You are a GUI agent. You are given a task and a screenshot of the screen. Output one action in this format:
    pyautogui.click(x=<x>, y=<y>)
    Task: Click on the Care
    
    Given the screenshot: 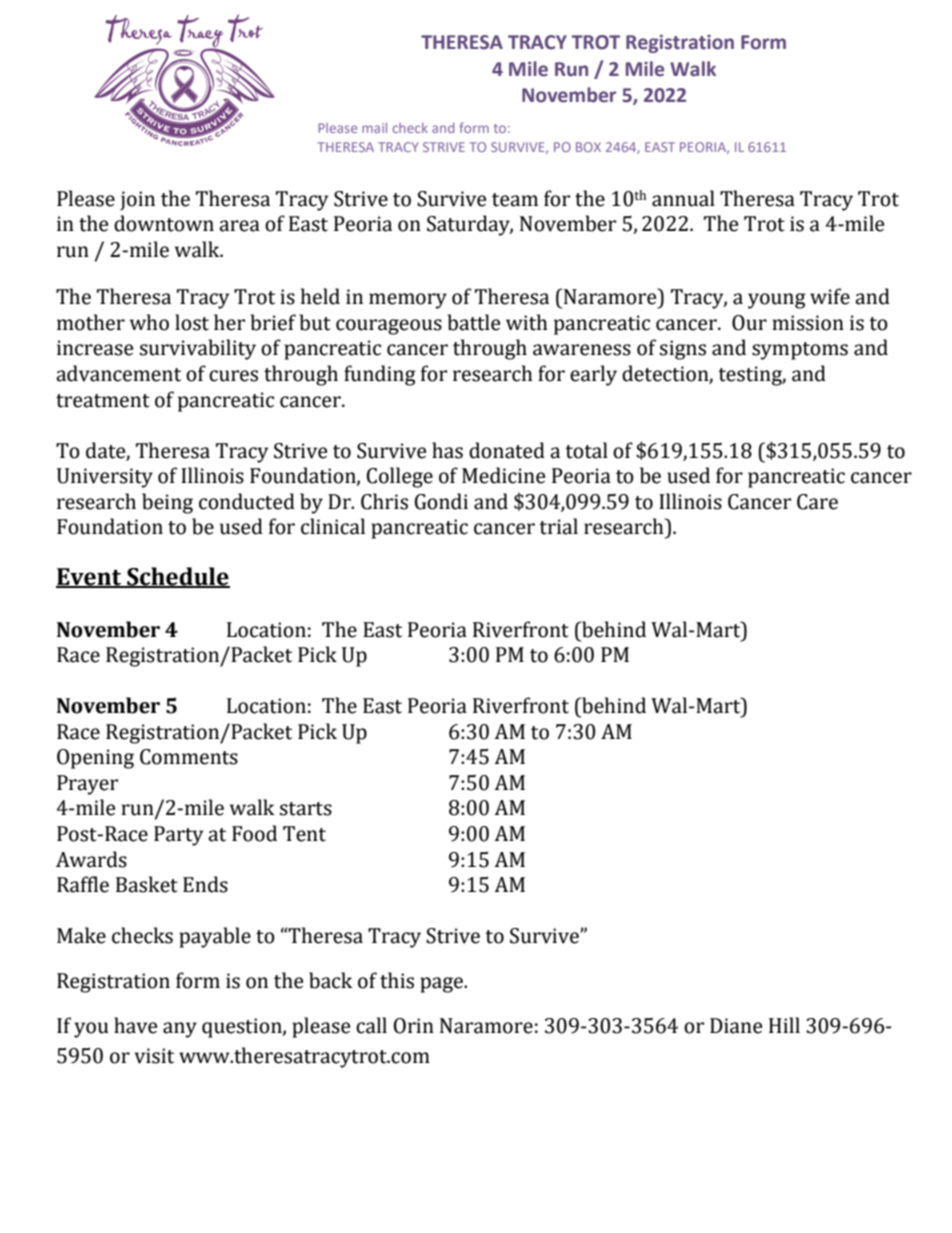 What is the action you would take?
    pyautogui.click(x=817, y=502)
